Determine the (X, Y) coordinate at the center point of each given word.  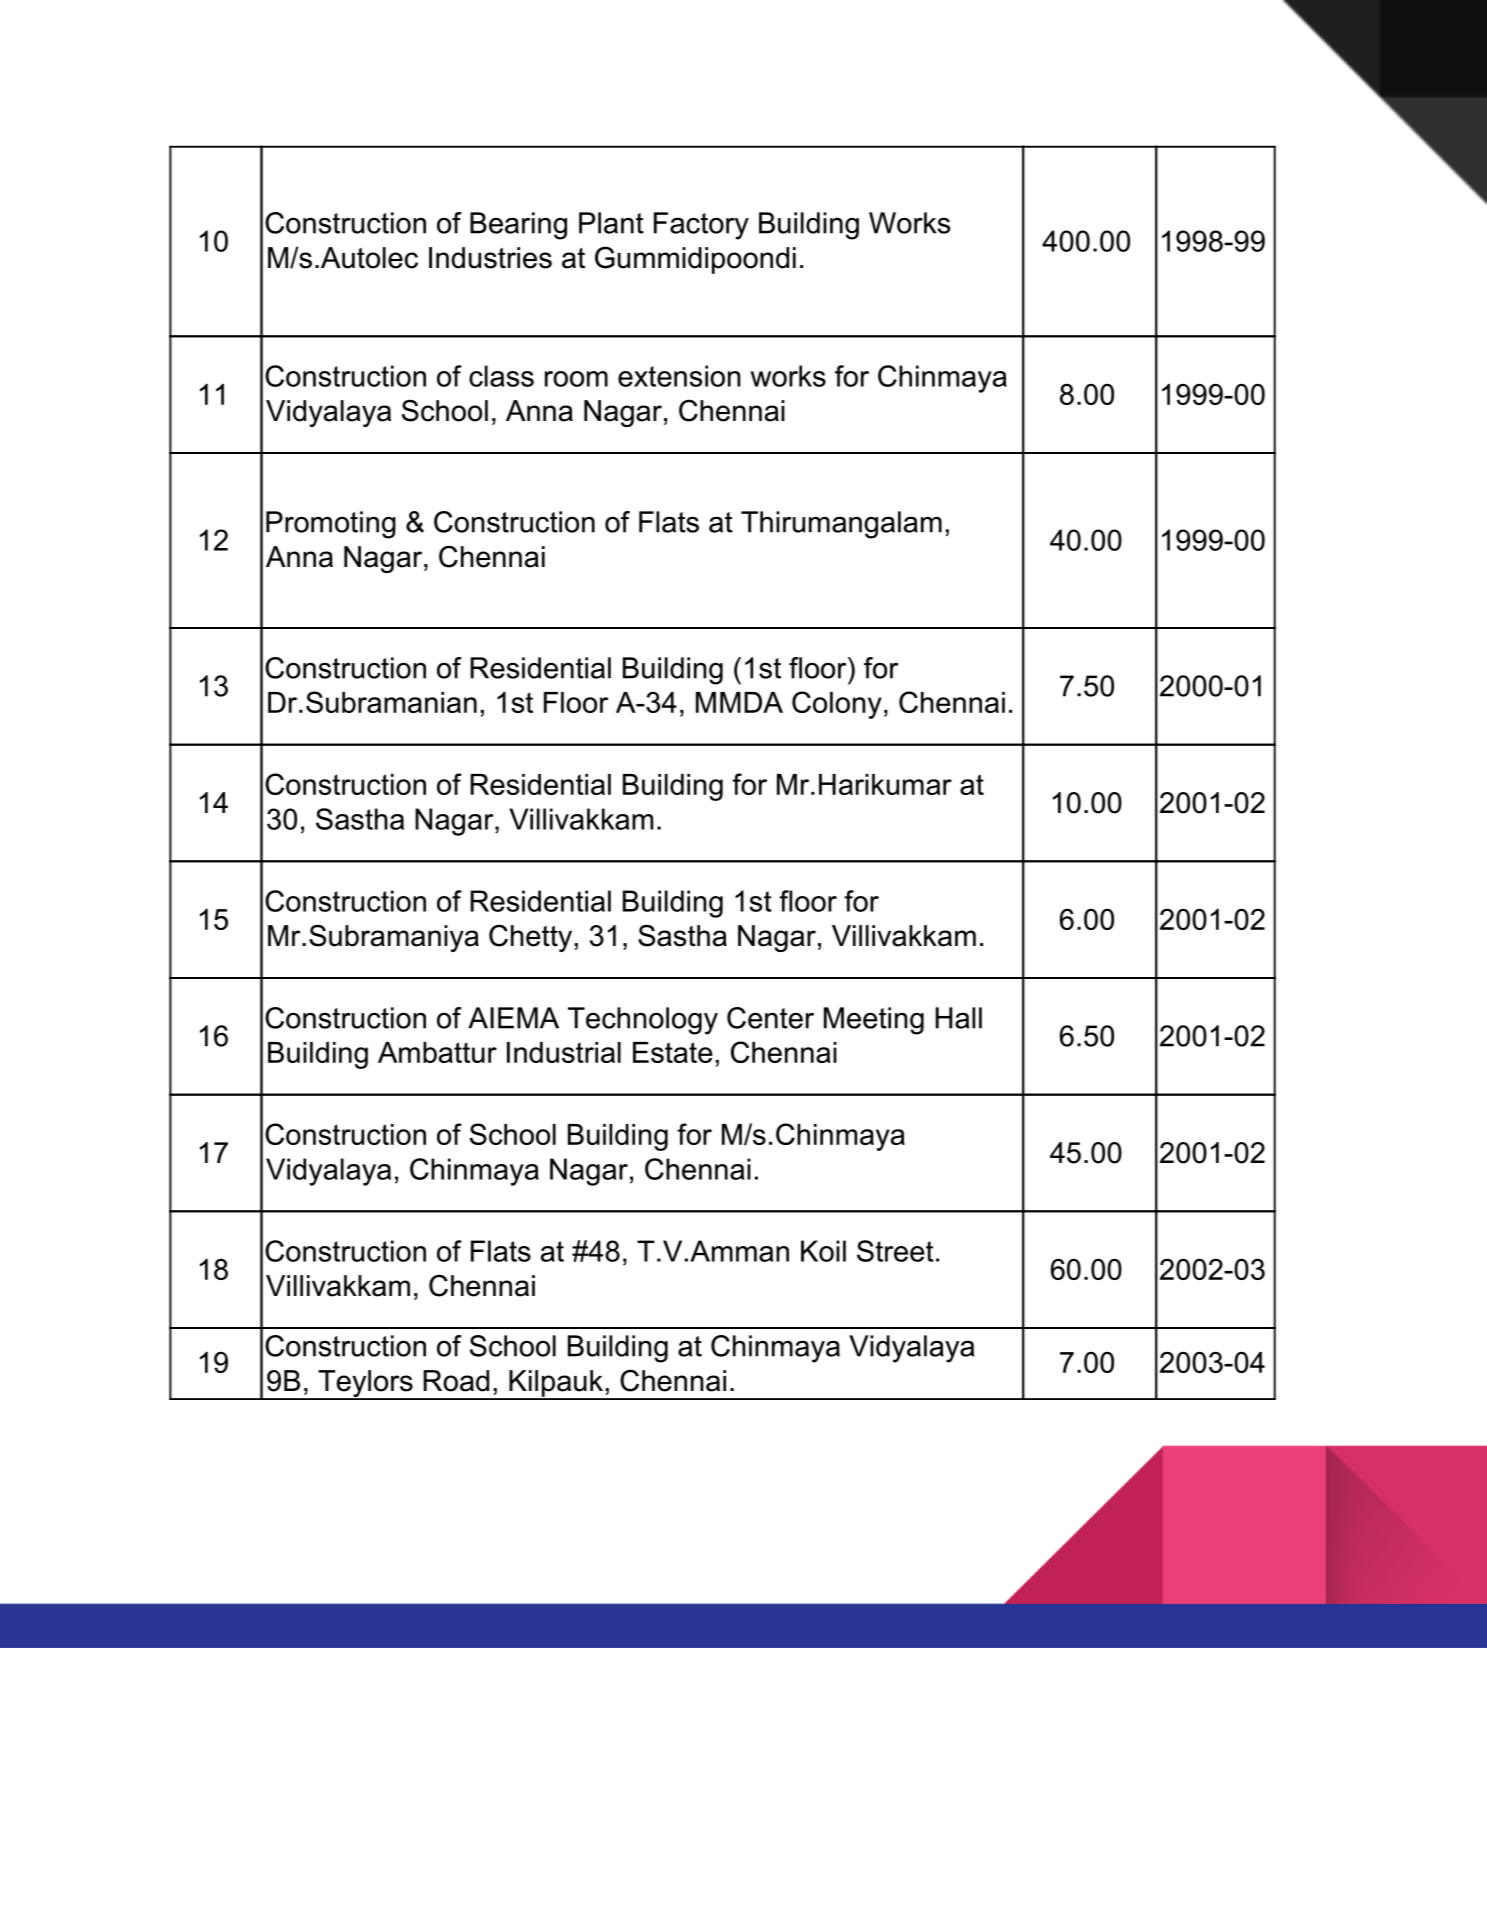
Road (456, 1381)
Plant (611, 223)
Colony (837, 705)
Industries (490, 258)
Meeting (874, 1021)
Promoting (331, 525)
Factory (701, 226)
